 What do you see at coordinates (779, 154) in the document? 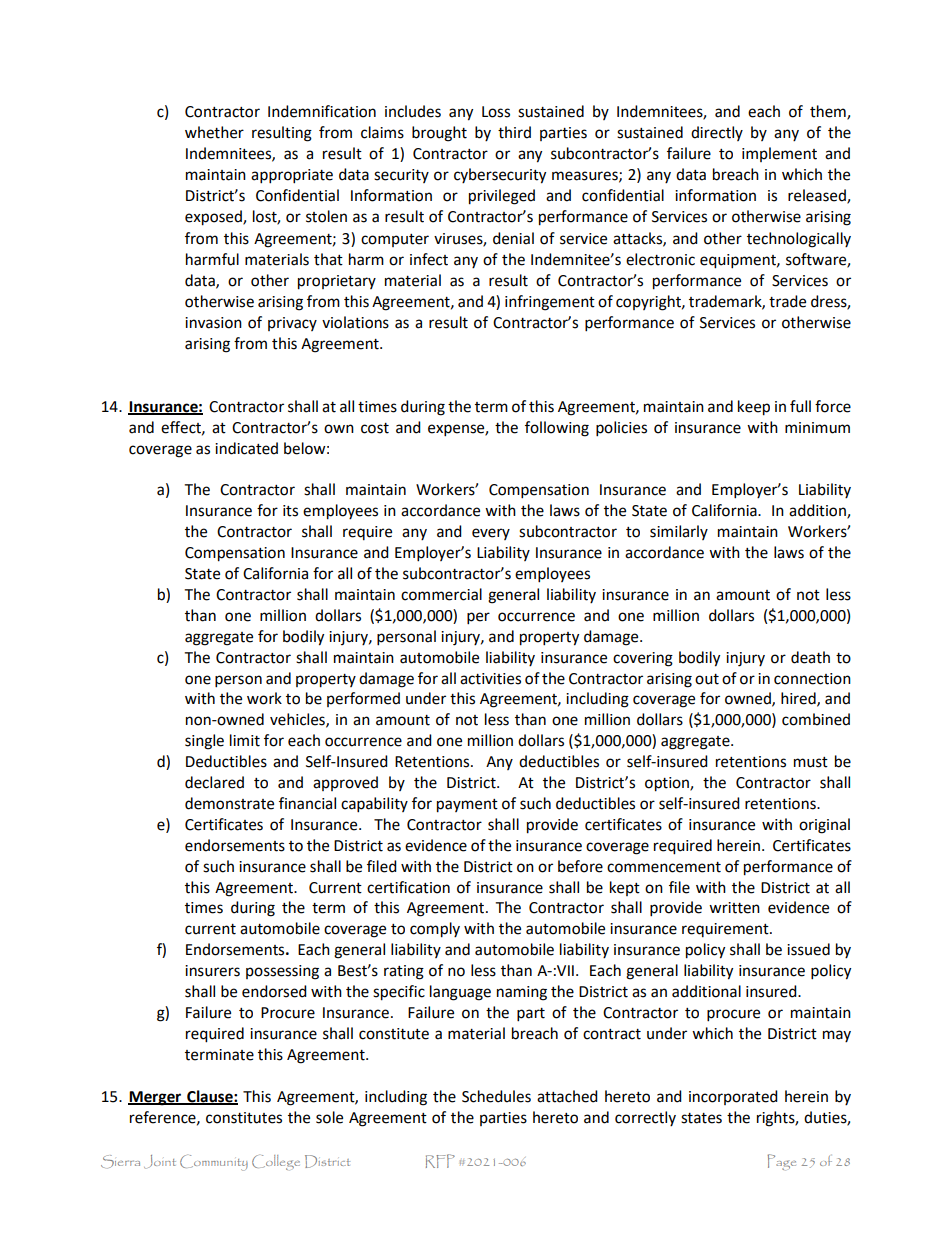
I see `implement` at bounding box center [779, 154].
